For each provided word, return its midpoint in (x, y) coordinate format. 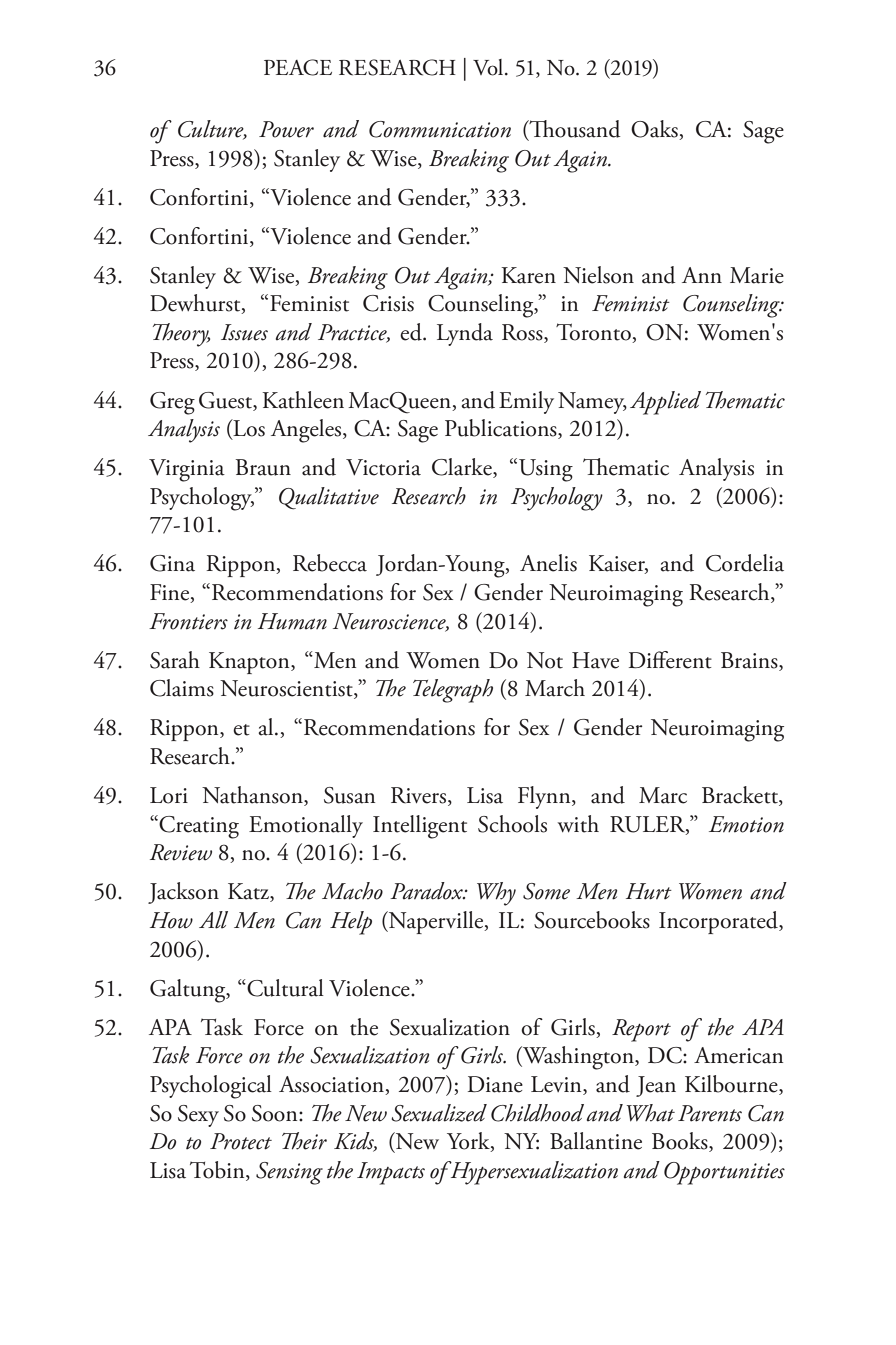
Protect (241, 1141)
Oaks (655, 130)
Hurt (649, 891)
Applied (665, 403)
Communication (440, 129)
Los (248, 429)
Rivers (420, 796)
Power (286, 129)
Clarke (463, 468)
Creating (199, 827)
